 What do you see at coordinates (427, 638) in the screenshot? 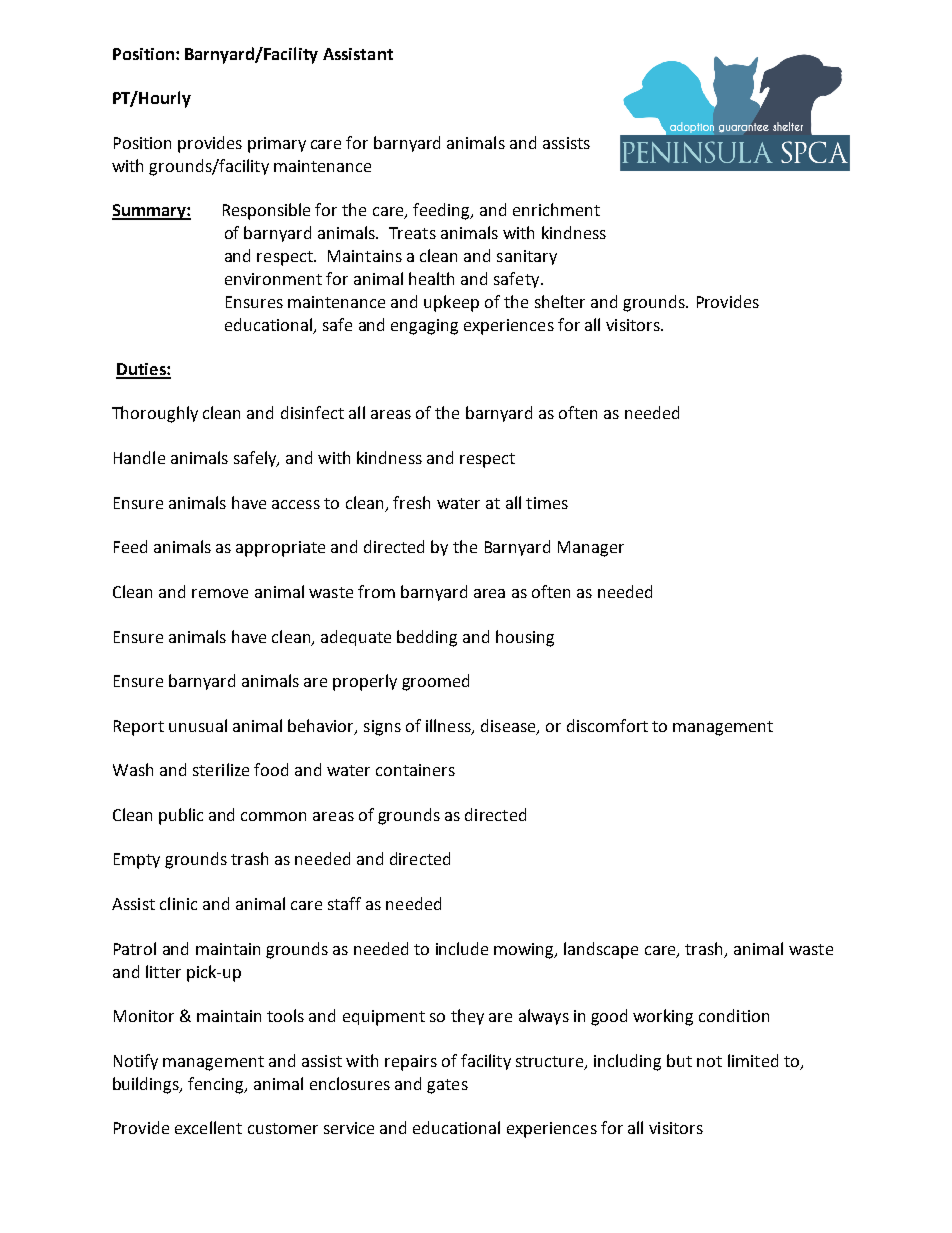
I see `bedding` at bounding box center [427, 638].
